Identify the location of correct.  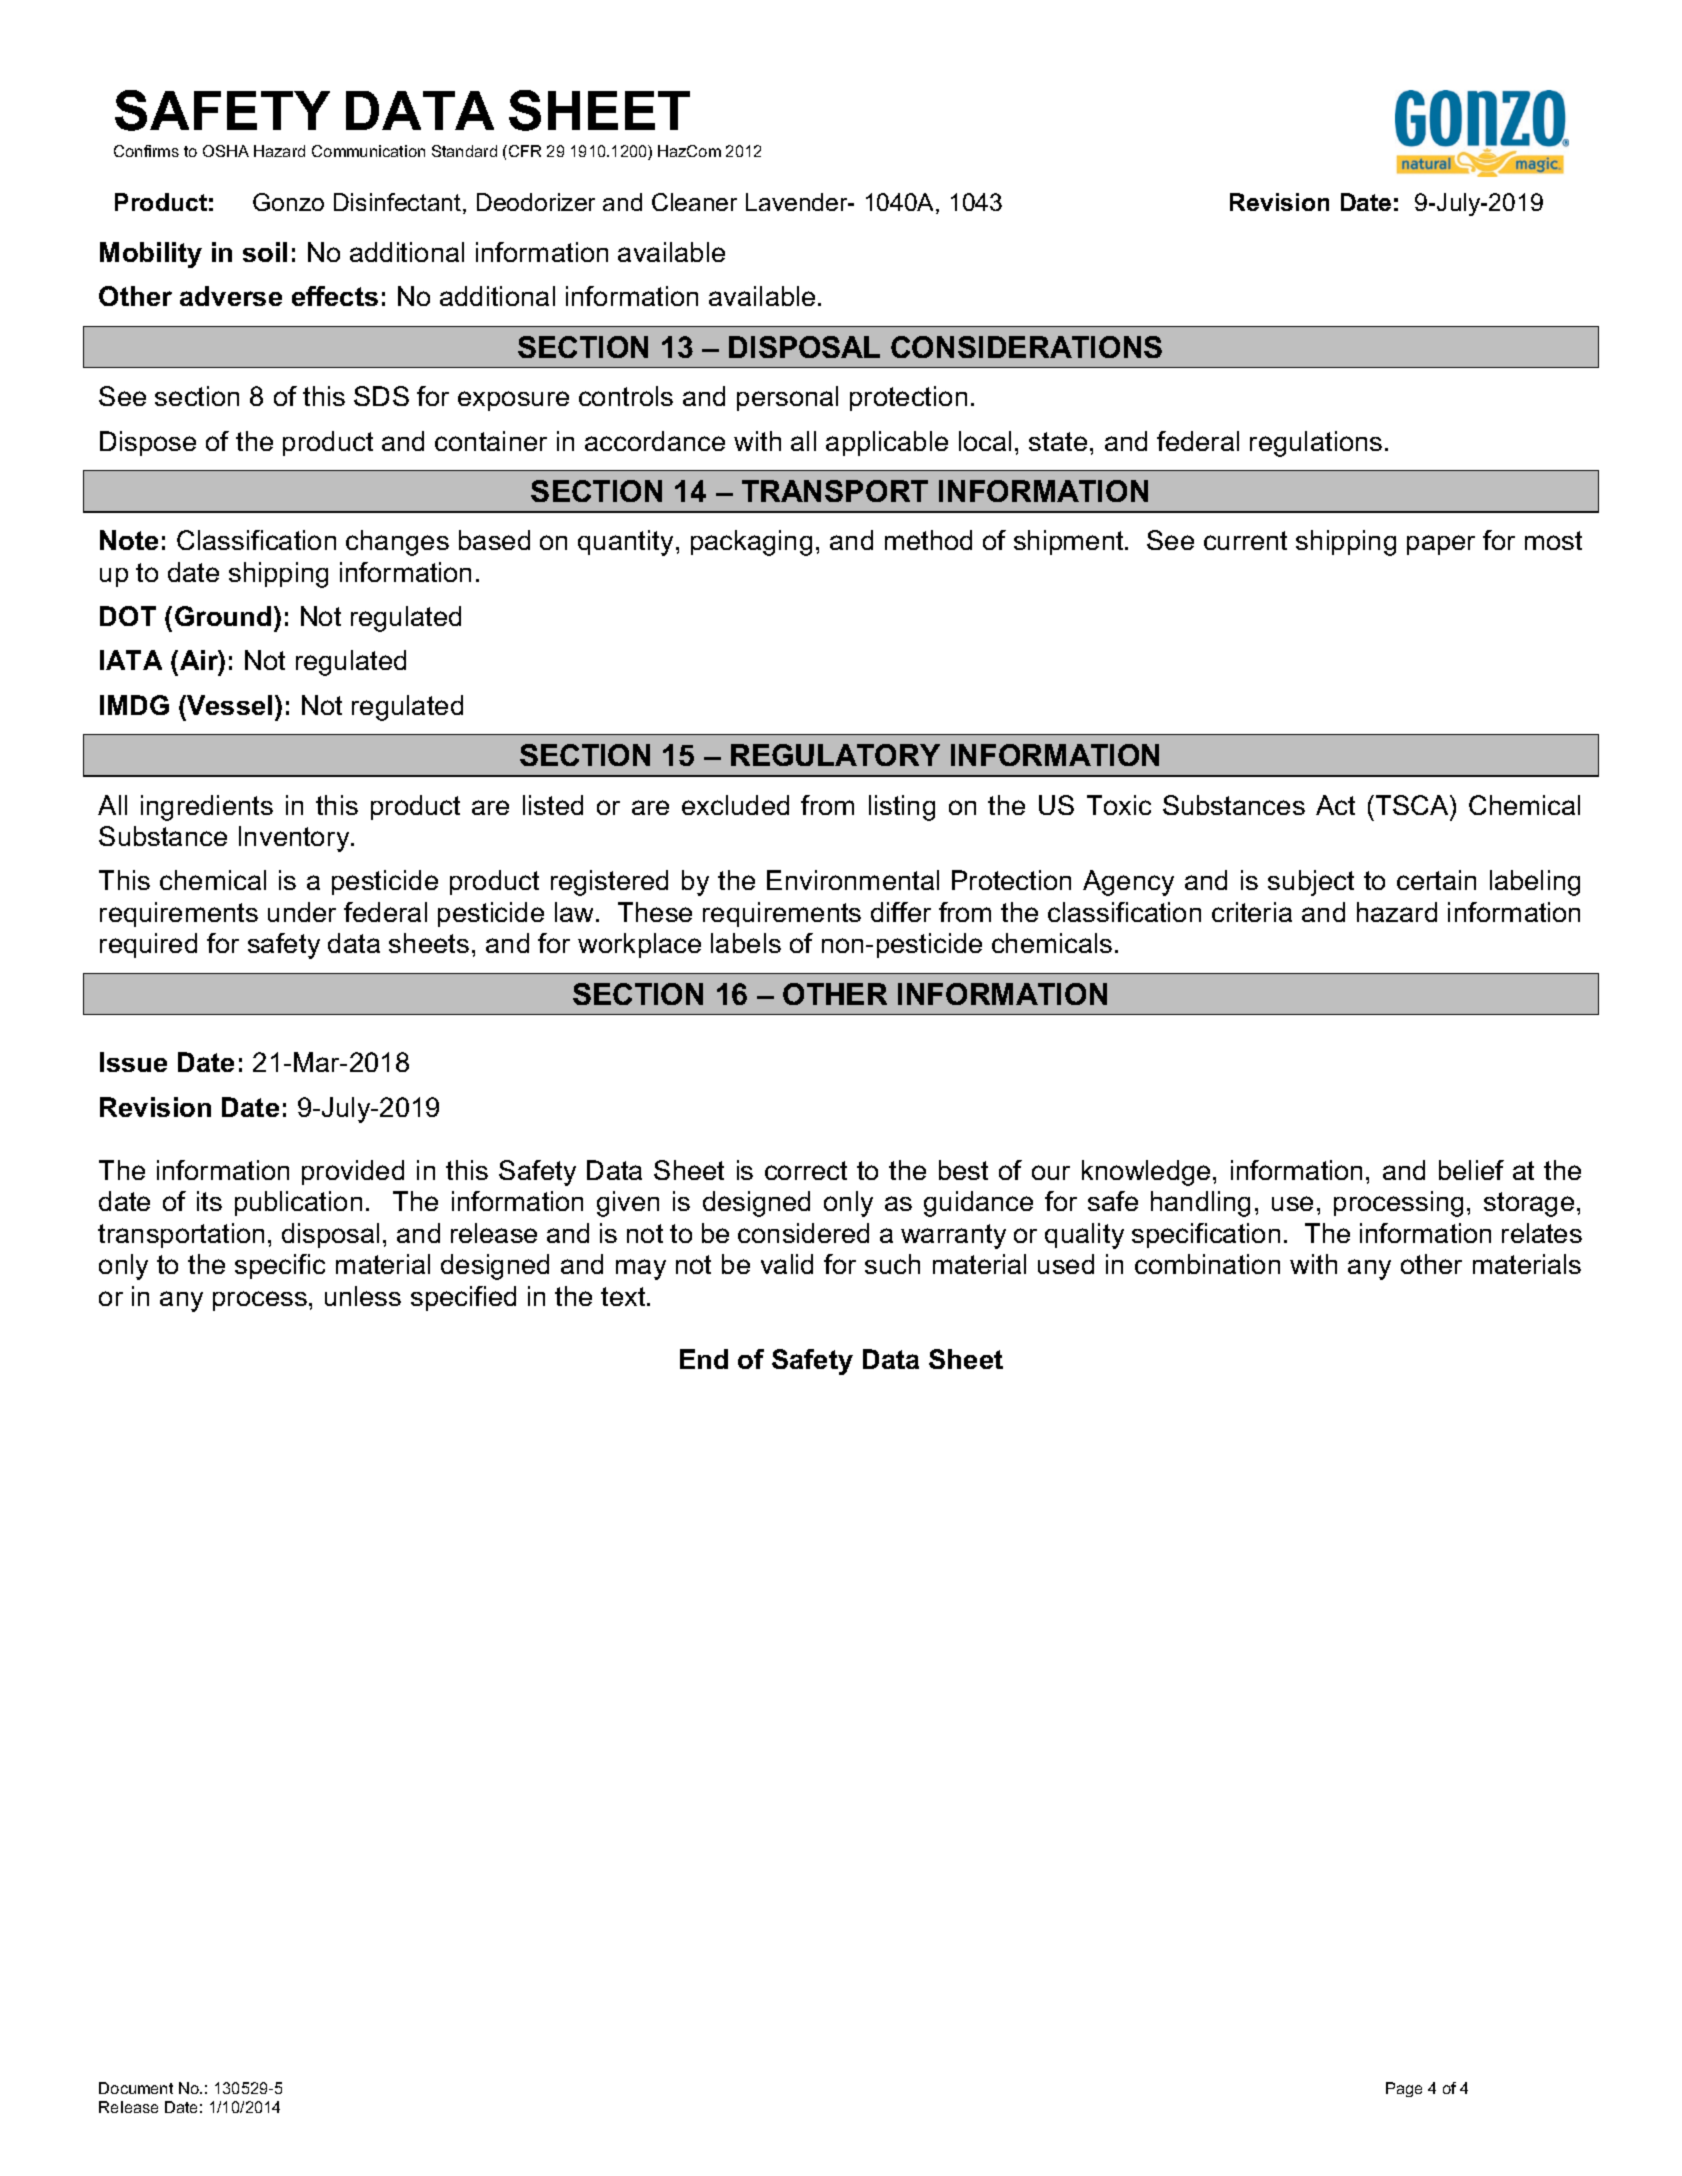
(806, 1170).
